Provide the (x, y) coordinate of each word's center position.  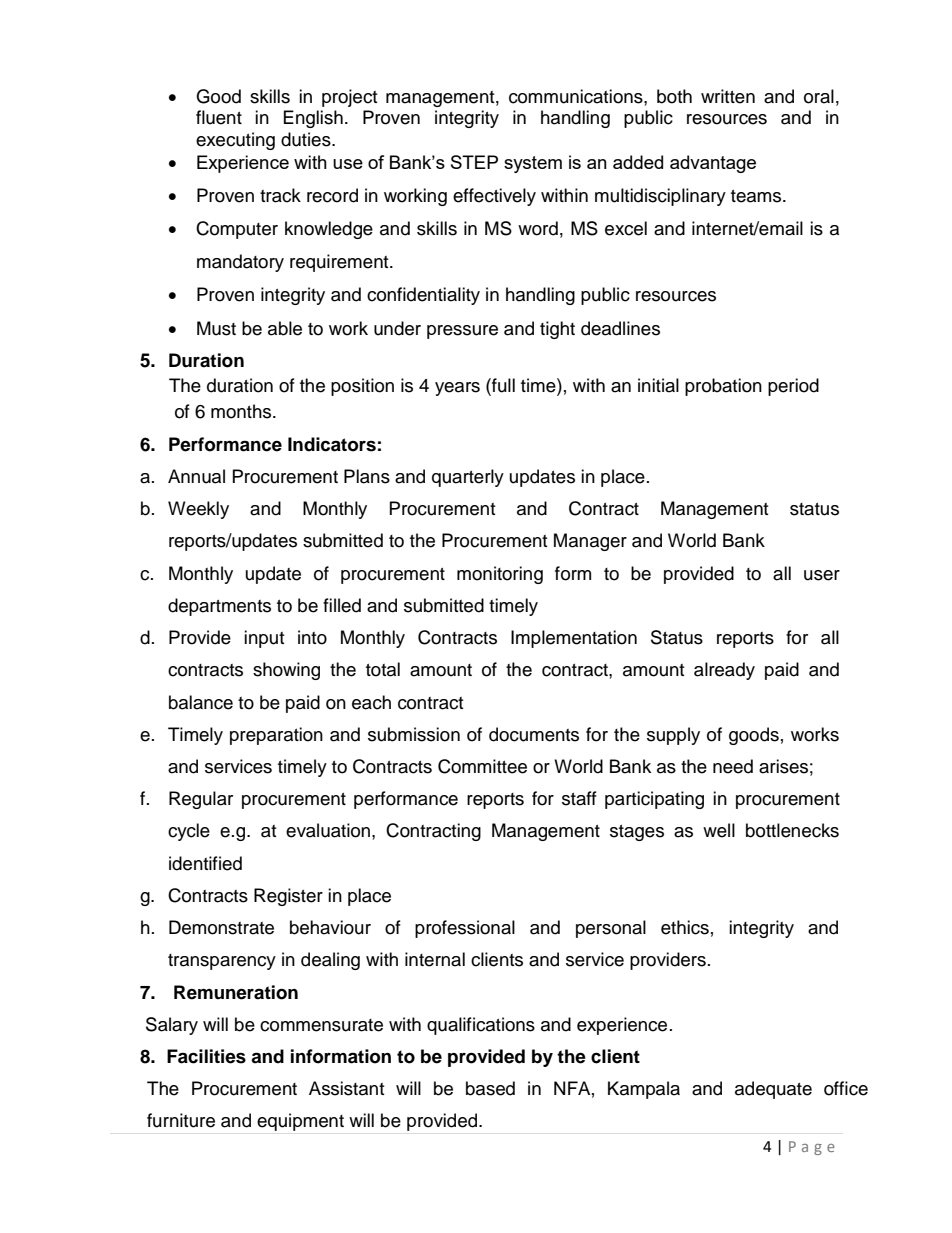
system (533, 164)
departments (219, 607)
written (728, 96)
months (242, 411)
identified (205, 863)
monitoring (500, 575)
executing (235, 141)
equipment (300, 1122)
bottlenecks (792, 830)
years (457, 389)
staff (579, 798)
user (822, 575)
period (793, 387)
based (490, 1088)
